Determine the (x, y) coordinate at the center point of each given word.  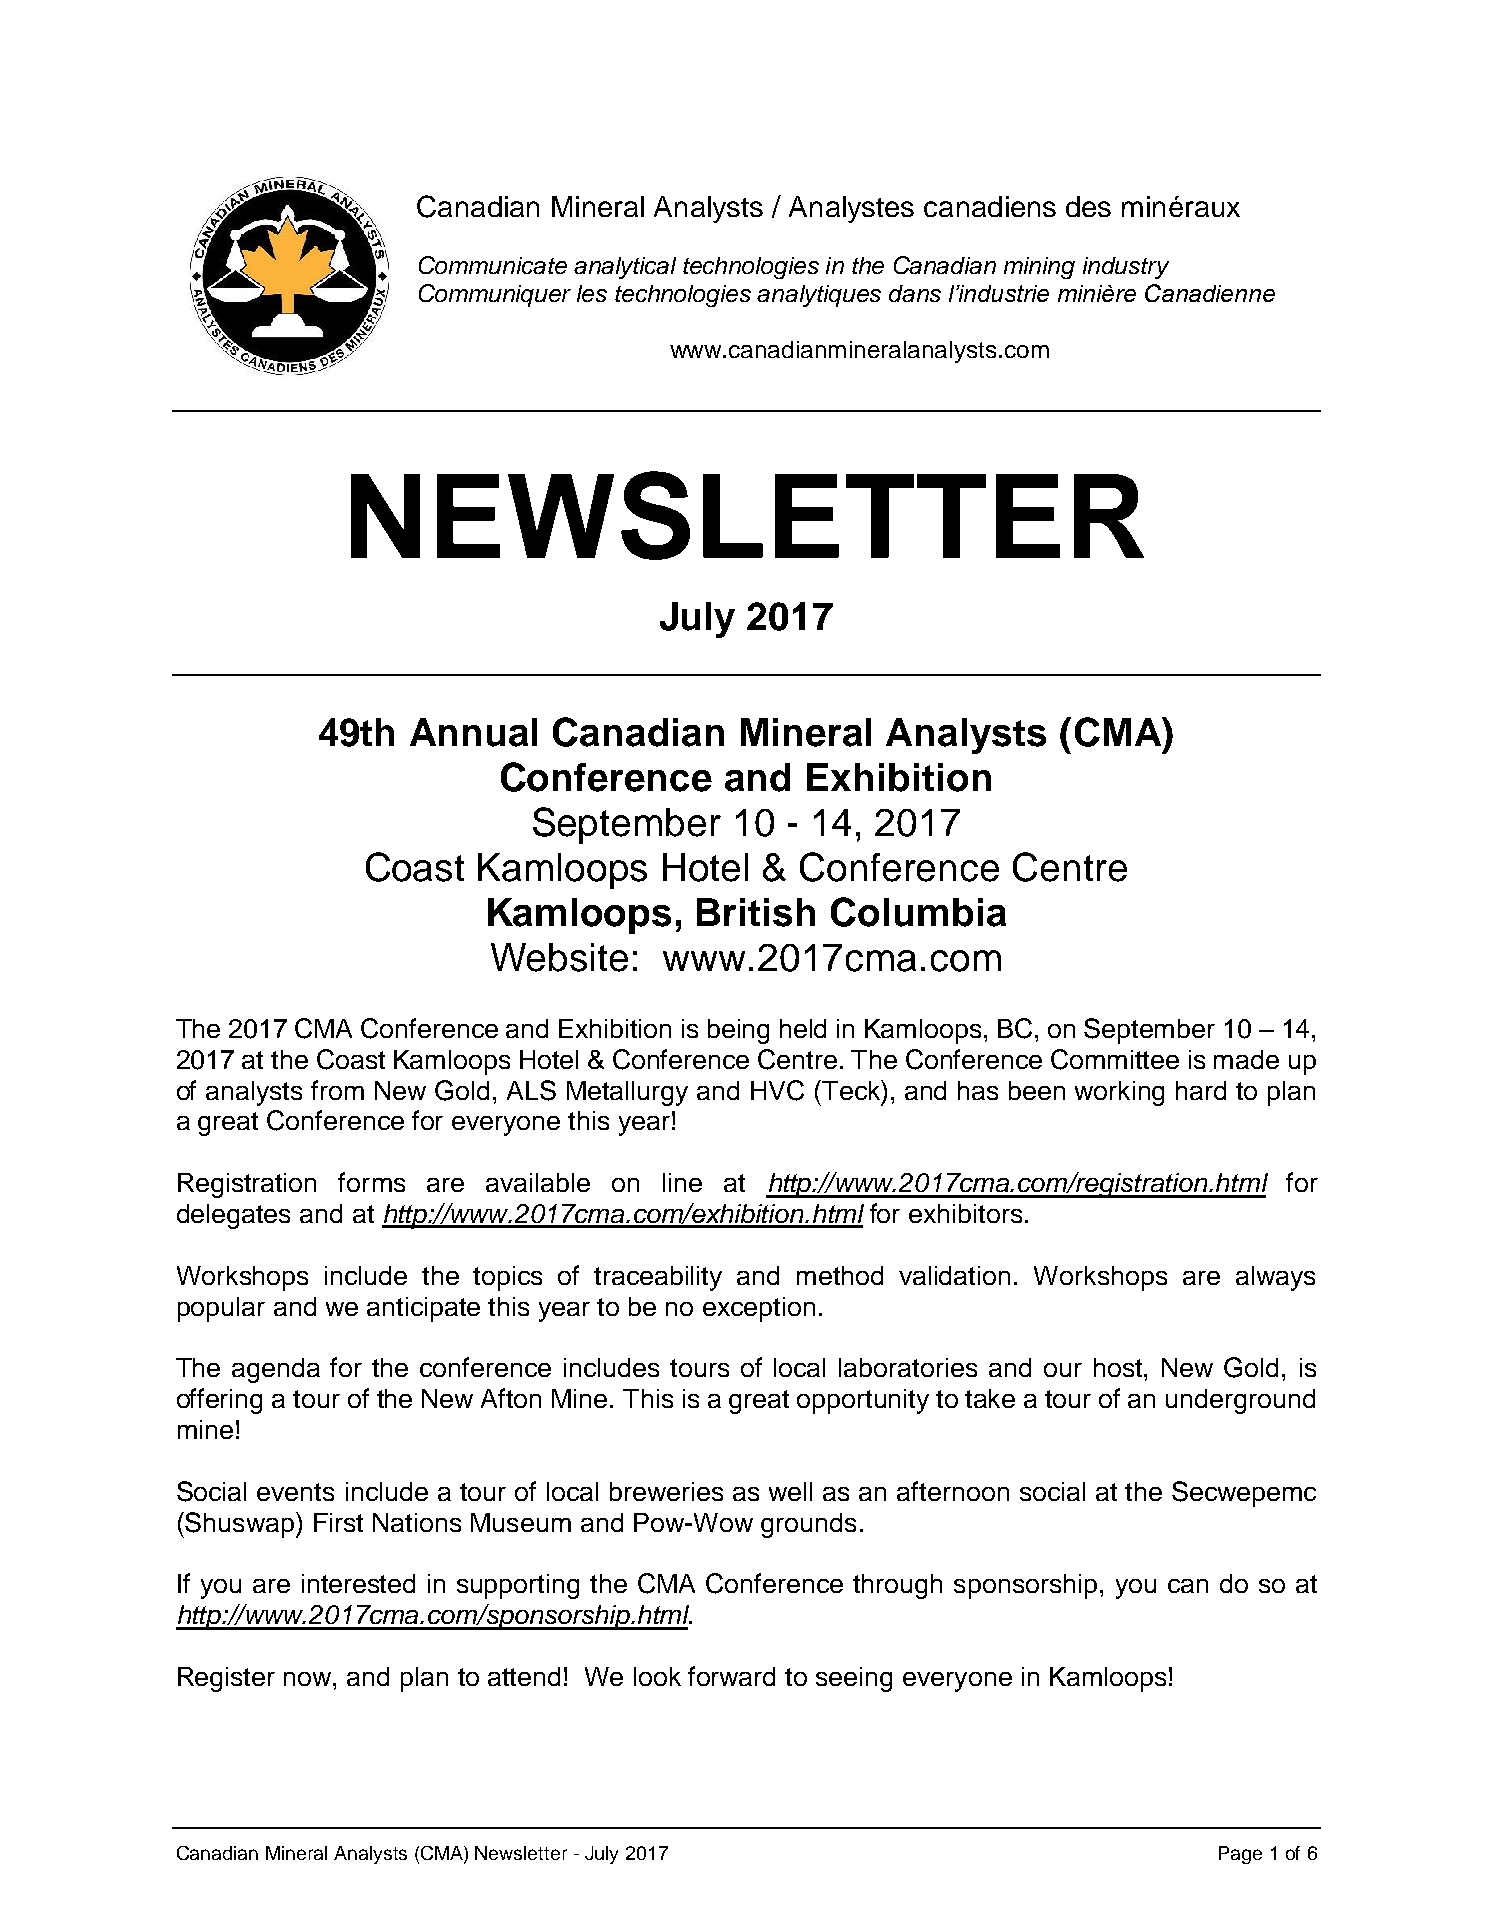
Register (226, 1679)
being (738, 1031)
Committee (1115, 1059)
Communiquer (495, 295)
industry (1126, 268)
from (337, 1090)
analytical (625, 268)
